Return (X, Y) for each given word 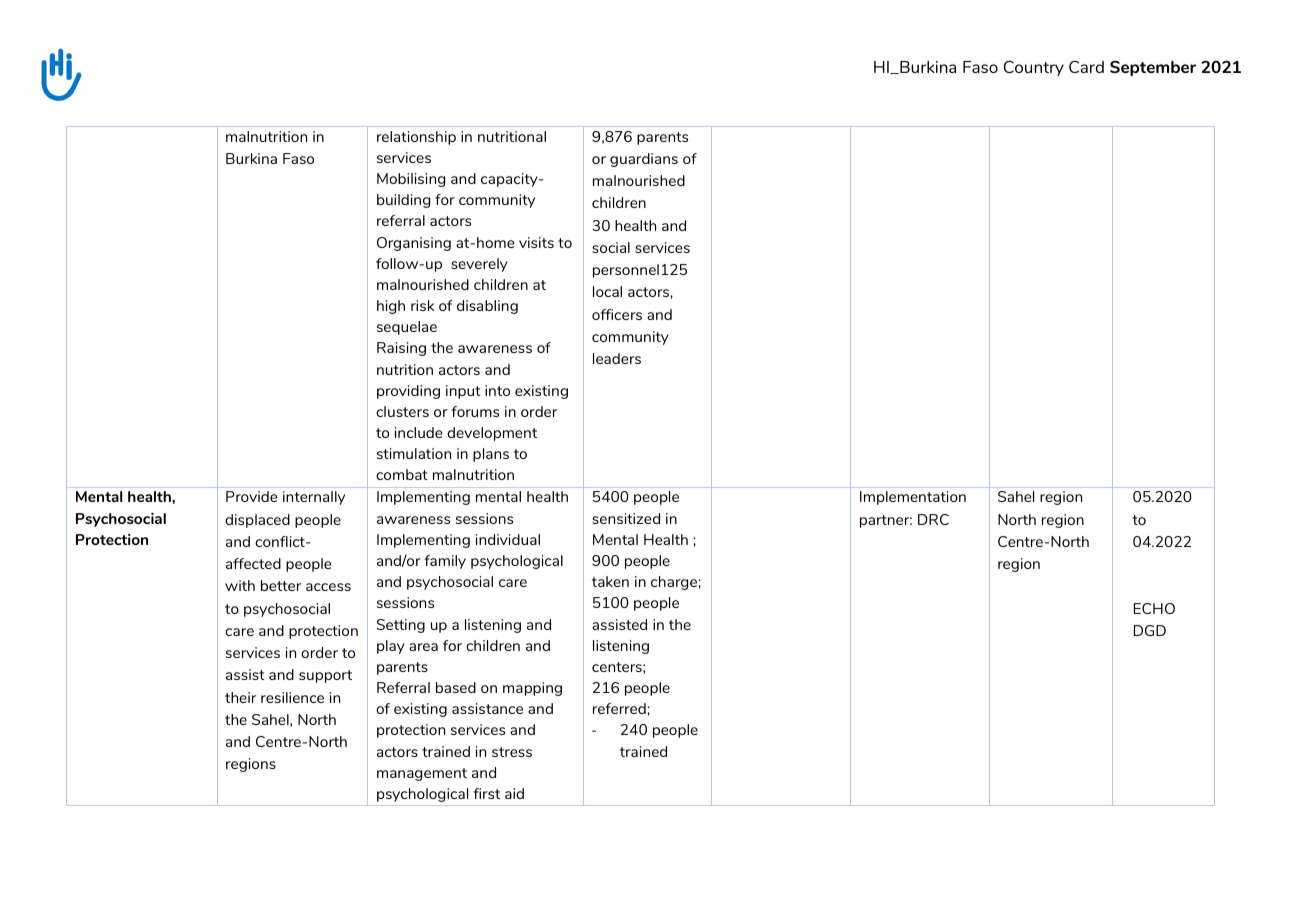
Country (1034, 68)
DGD (1150, 630)
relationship (416, 138)
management (422, 774)
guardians (644, 160)
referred (620, 708)
